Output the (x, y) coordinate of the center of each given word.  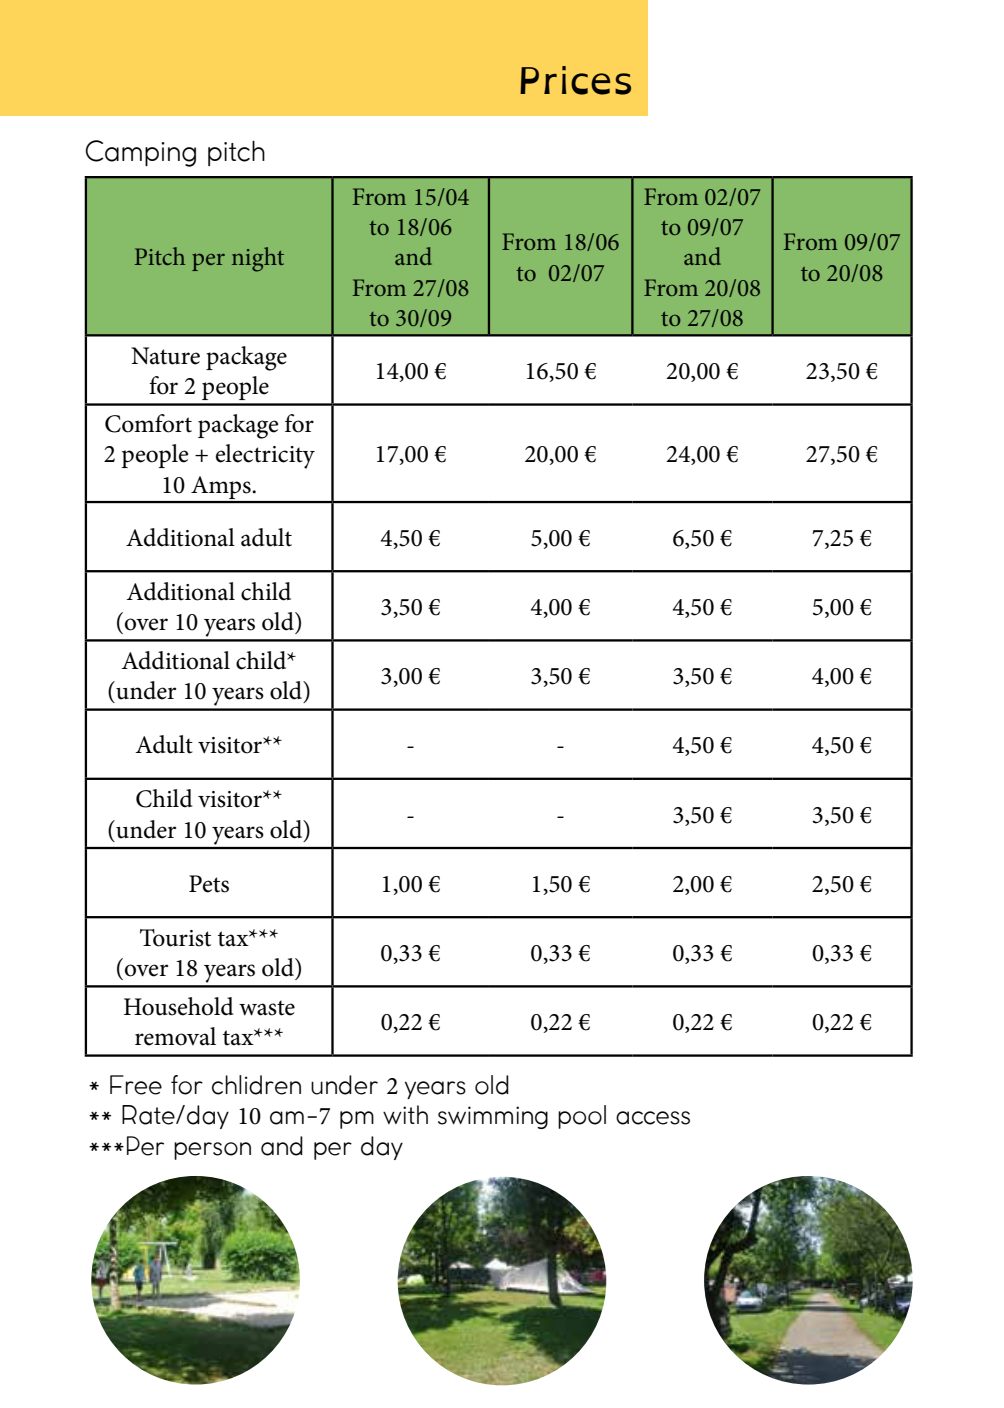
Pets (209, 884)
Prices (575, 80)
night (258, 259)
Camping (140, 153)
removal (175, 1036)
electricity (265, 456)
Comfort (148, 423)
